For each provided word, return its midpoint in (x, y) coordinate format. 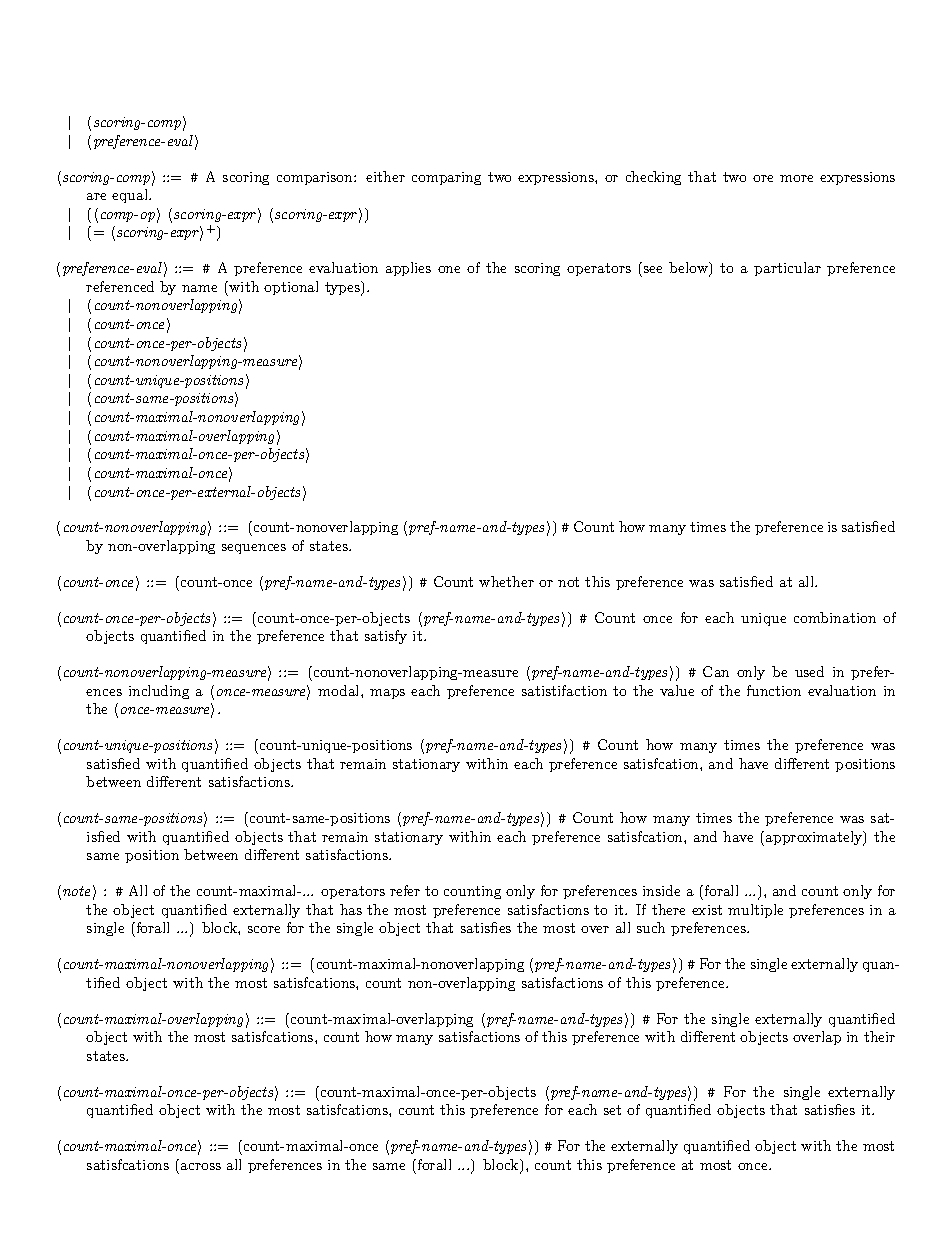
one (449, 269)
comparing (446, 178)
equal (131, 196)
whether (506, 581)
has (351, 909)
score (264, 929)
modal (340, 690)
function (774, 690)
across (201, 1166)
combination (835, 617)
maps (387, 694)
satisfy (386, 637)
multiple (755, 911)
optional (291, 288)
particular (787, 269)
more (796, 178)
